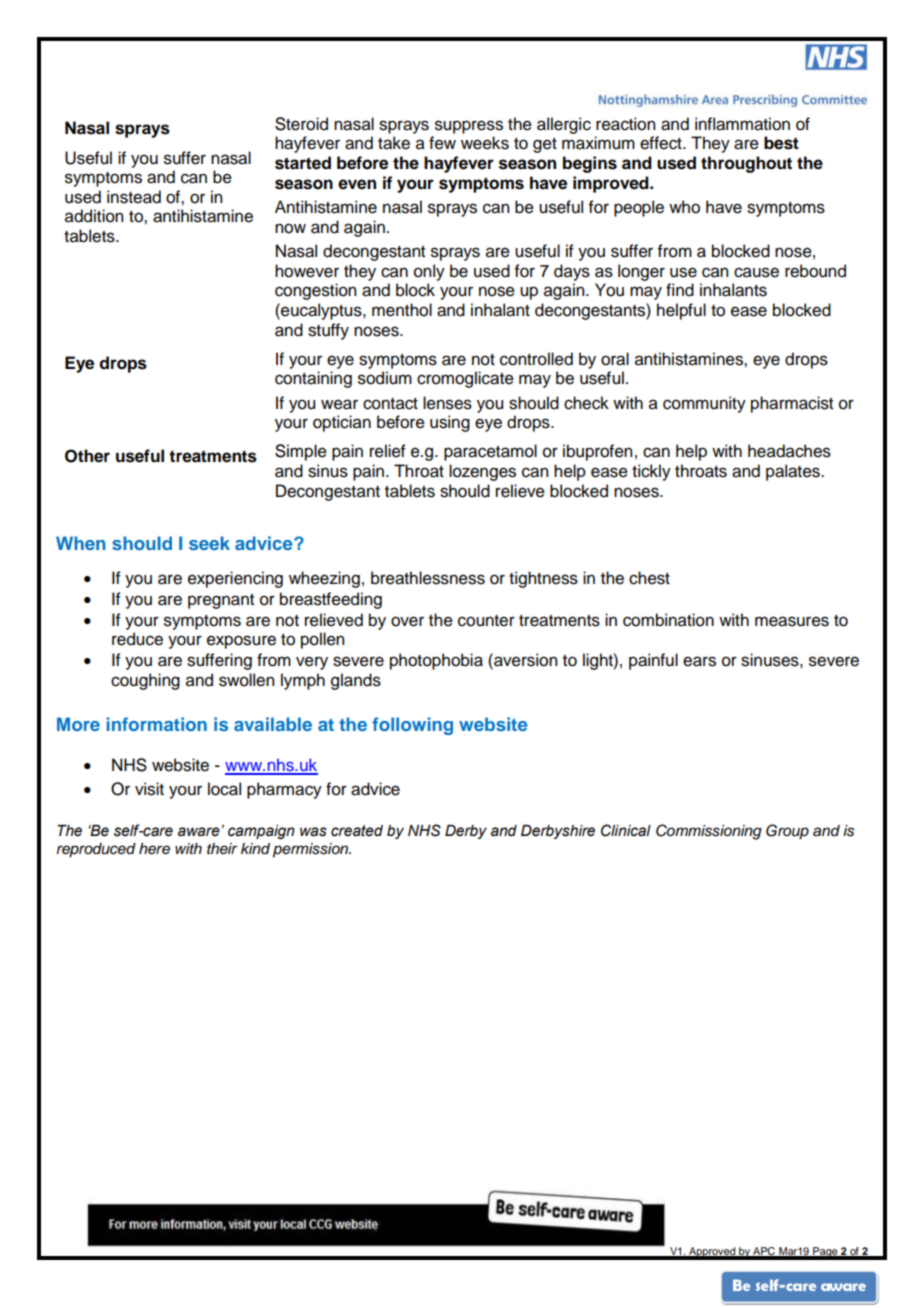 The image size is (924, 1308). Describe the element at coordinates (307, 271) in the screenshot. I see `however` at that location.
